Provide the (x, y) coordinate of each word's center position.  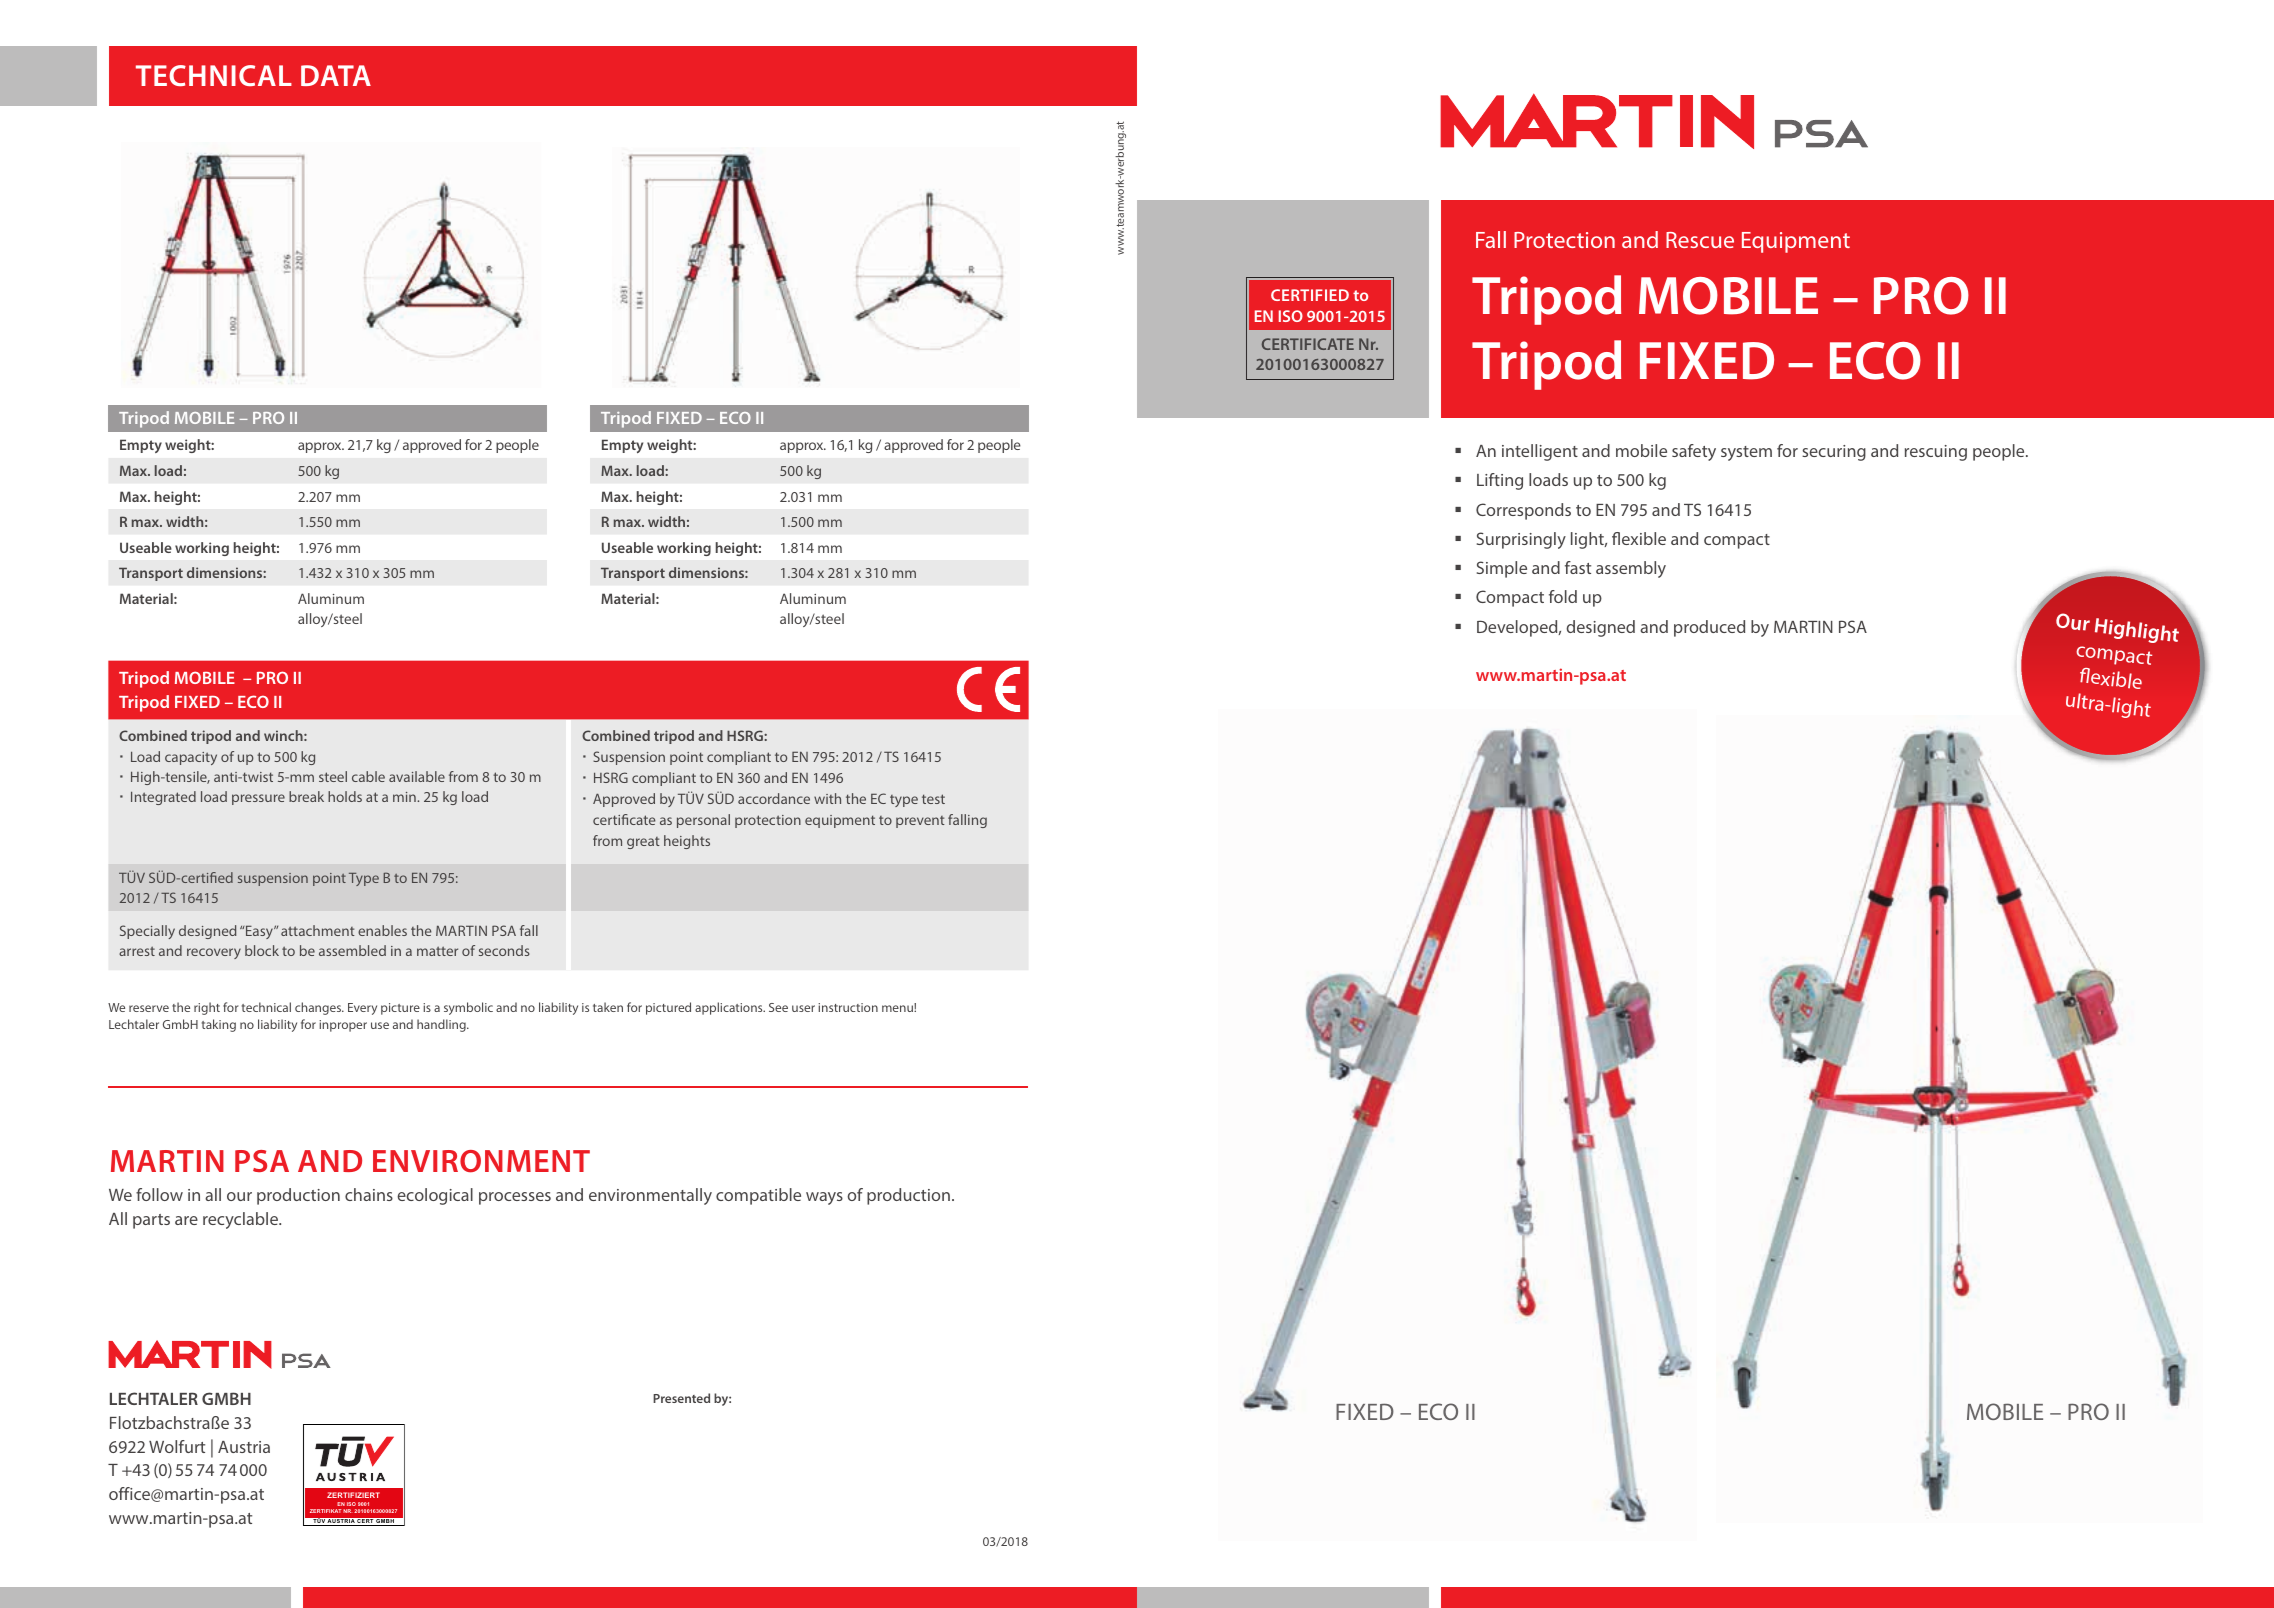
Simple (1502, 569)
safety (1694, 452)
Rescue (1700, 240)
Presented (681, 1398)
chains (369, 1194)
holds (345, 796)
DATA (336, 75)
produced (1709, 628)
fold (1563, 596)
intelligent (1540, 452)
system (1746, 453)
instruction (848, 1007)
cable (368, 776)
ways (824, 1198)
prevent (920, 822)
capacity (191, 758)
